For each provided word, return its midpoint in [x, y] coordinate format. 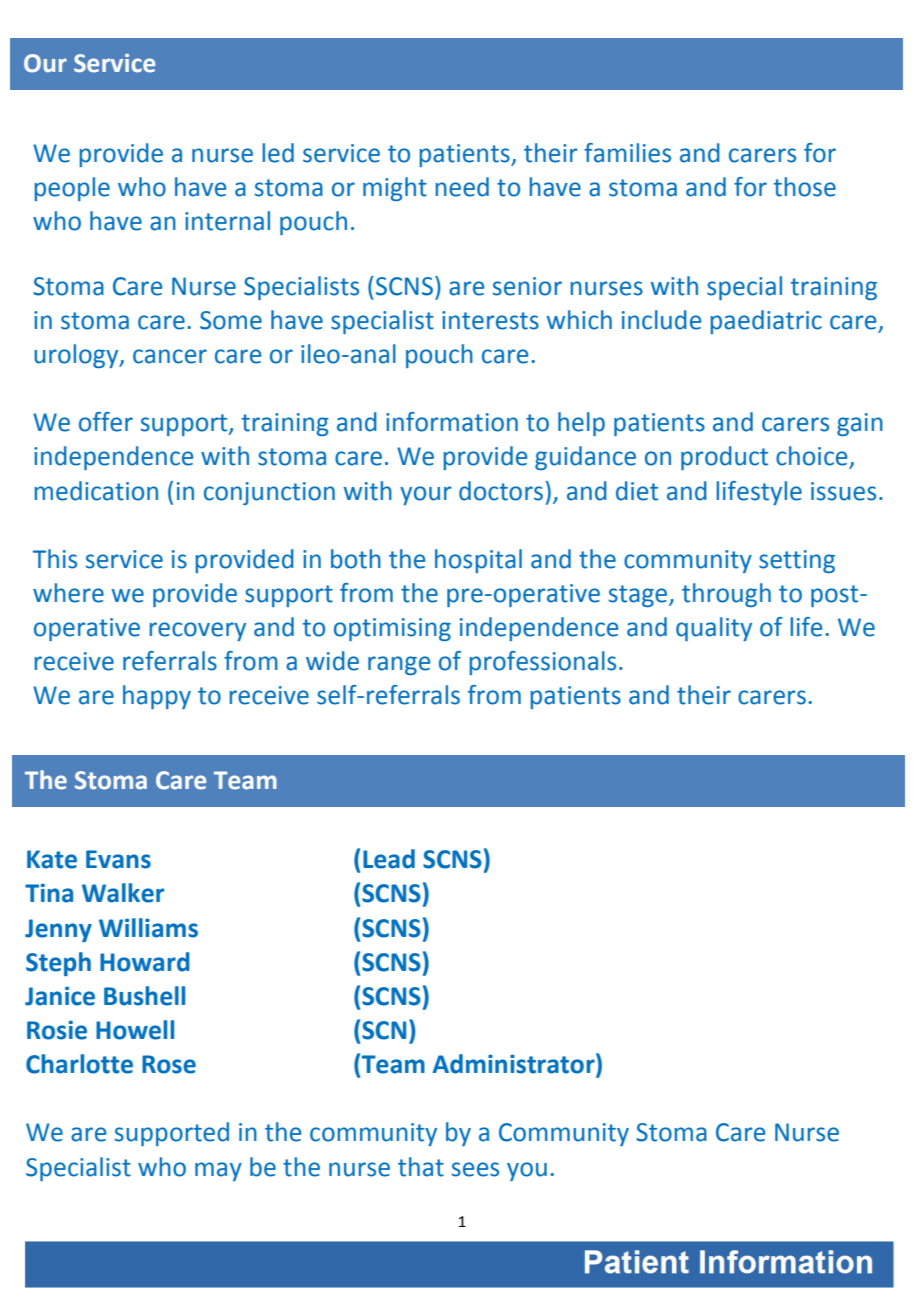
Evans [118, 859]
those [805, 187]
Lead [389, 859]
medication [96, 491]
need [462, 187]
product [724, 458]
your [426, 495]
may [218, 1171]
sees [475, 1169]
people [72, 189]
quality [714, 629]
